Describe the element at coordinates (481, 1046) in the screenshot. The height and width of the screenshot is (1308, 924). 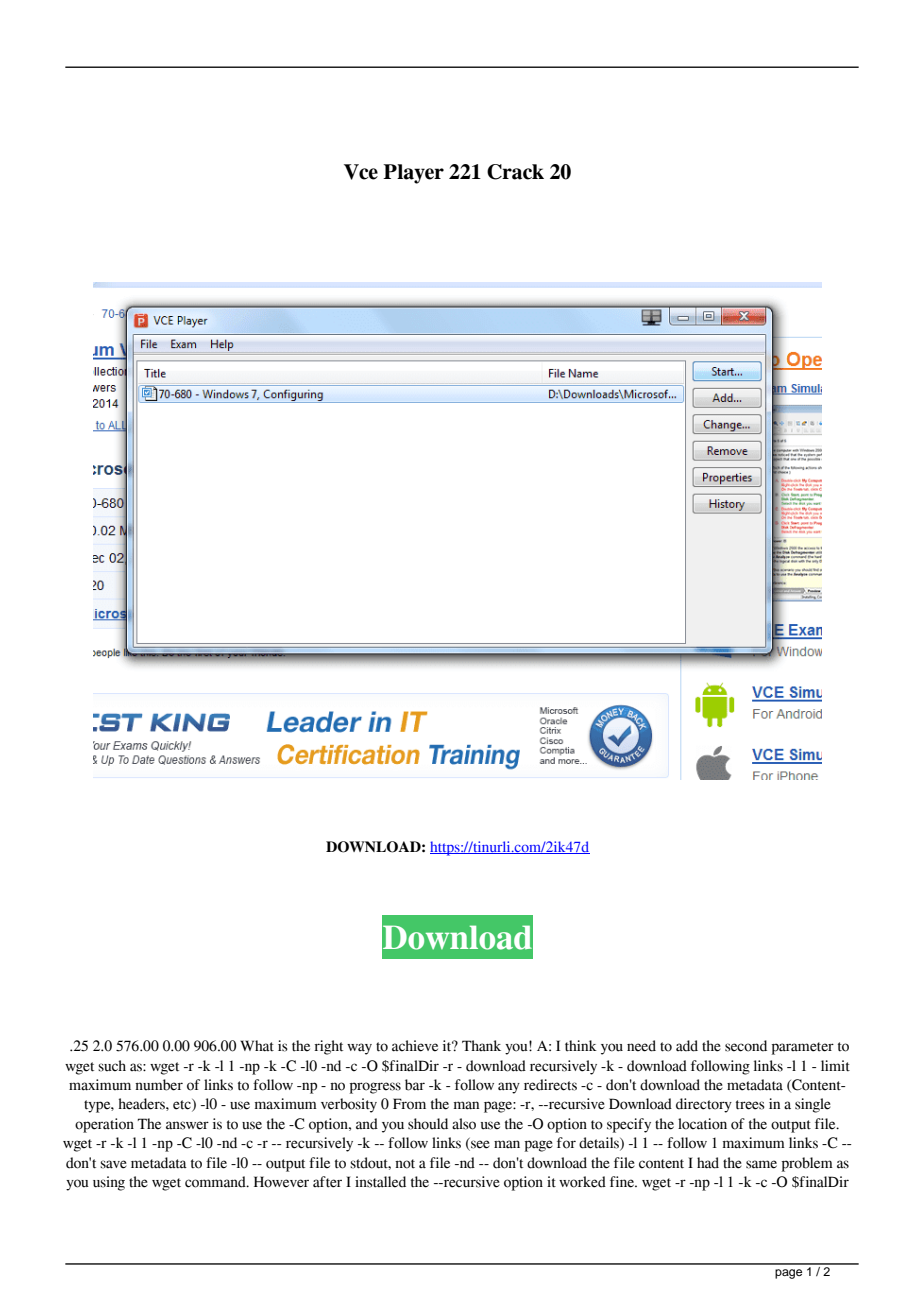
I see `Thank` at that location.
